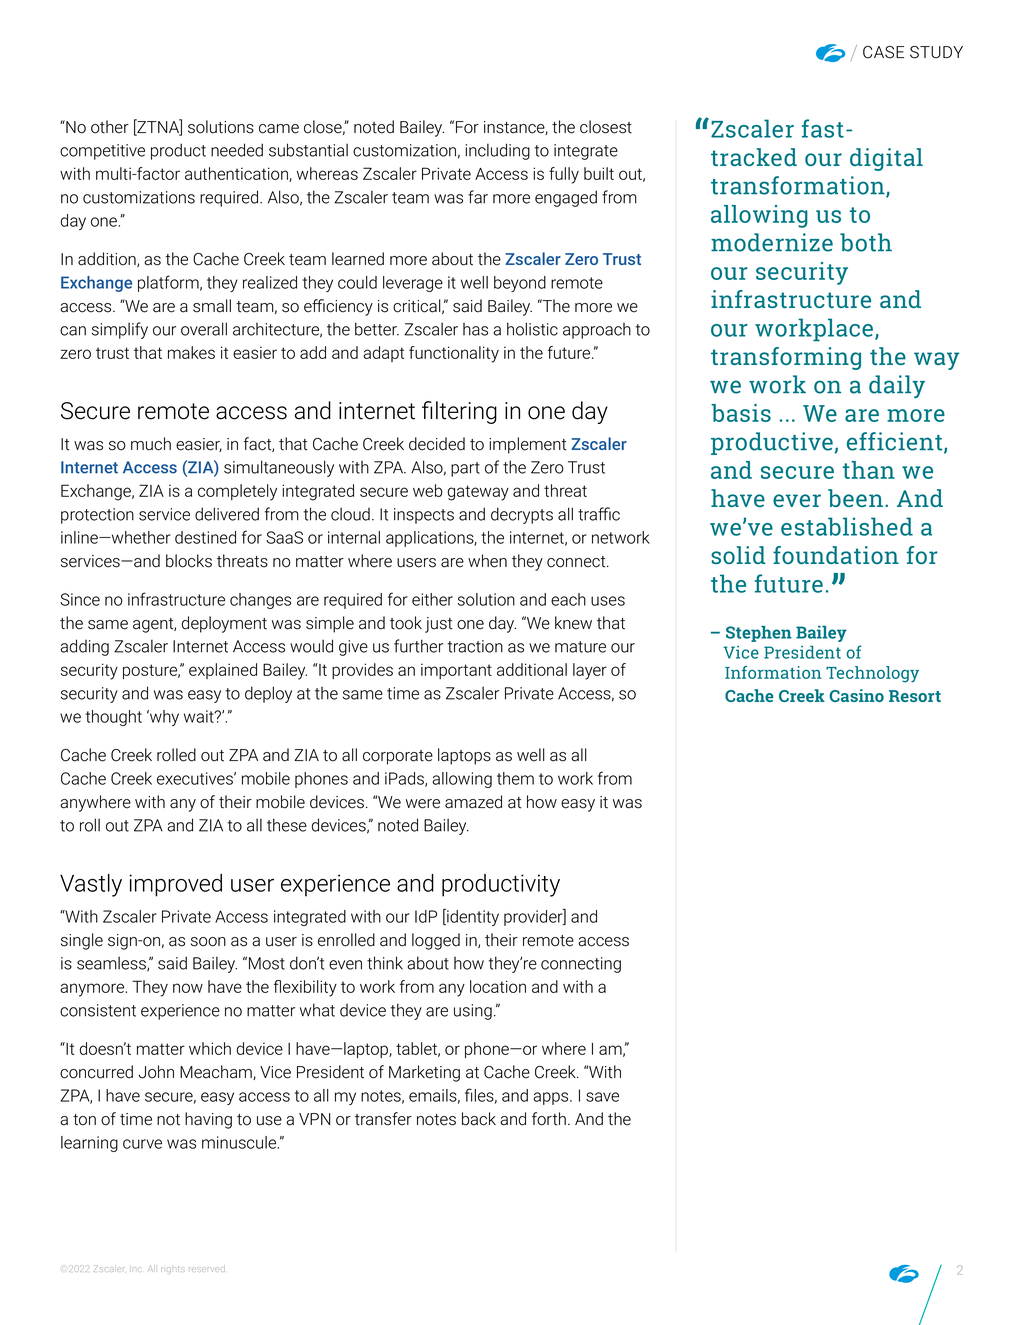  I want to click on other, so click(110, 127).
